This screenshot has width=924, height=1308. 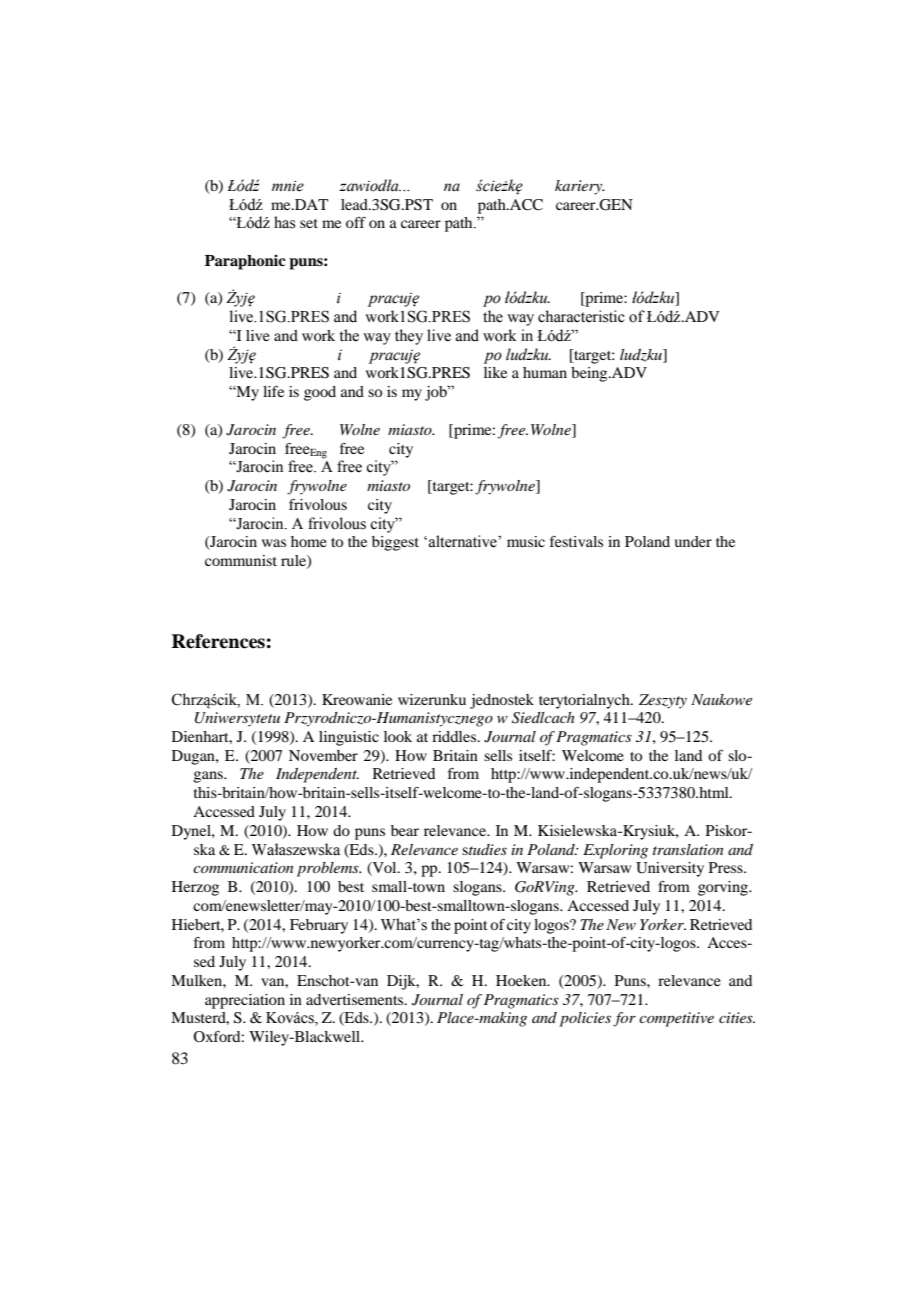 What do you see at coordinates (218, 641) in the screenshot?
I see `References` at bounding box center [218, 641].
